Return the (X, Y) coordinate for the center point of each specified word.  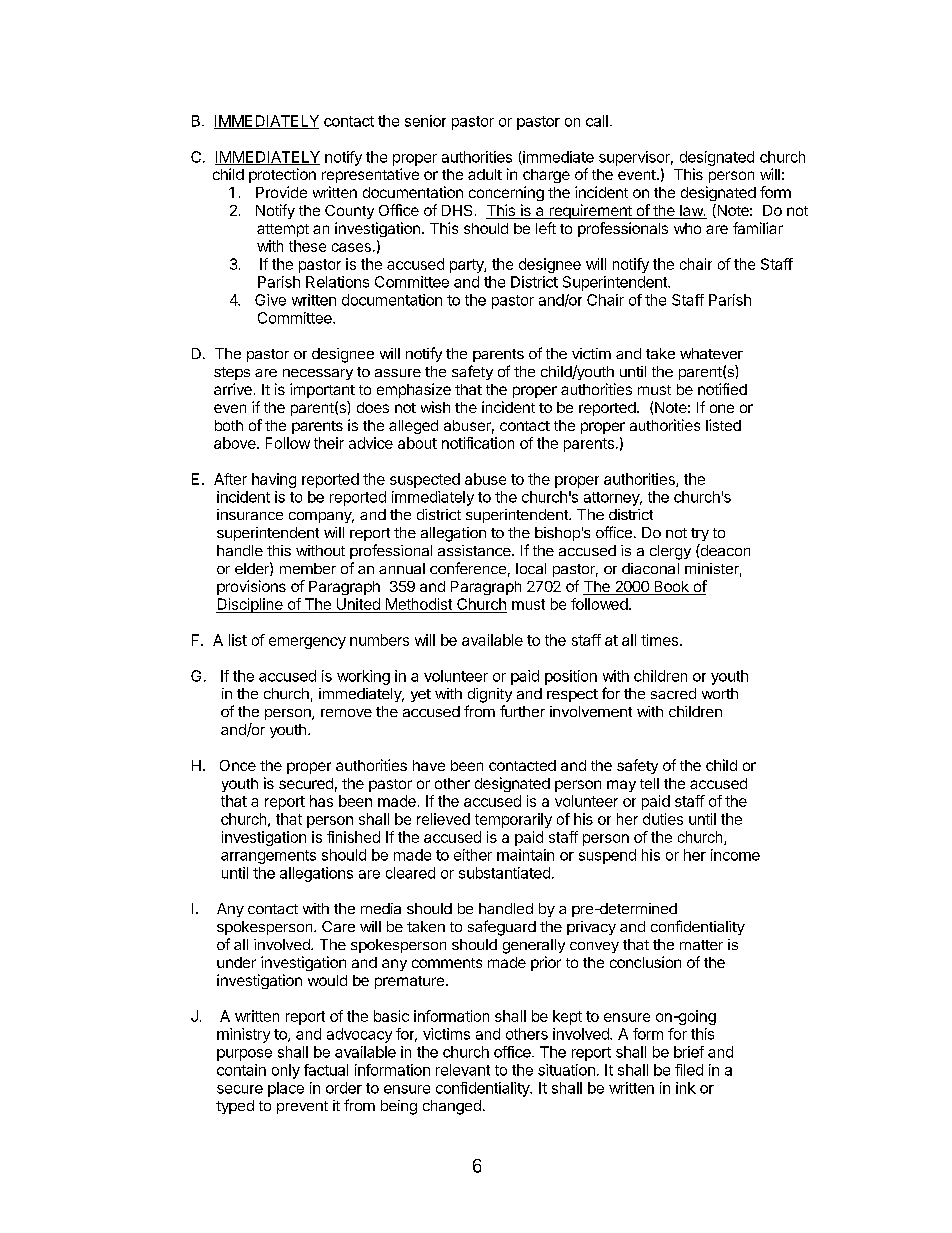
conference (468, 568)
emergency (307, 643)
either (473, 855)
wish (435, 407)
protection (282, 175)
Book (671, 588)
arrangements (268, 857)
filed (689, 1070)
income (735, 855)
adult (485, 174)
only (286, 1071)
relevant (463, 1070)
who (687, 228)
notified (722, 389)
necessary (318, 374)
